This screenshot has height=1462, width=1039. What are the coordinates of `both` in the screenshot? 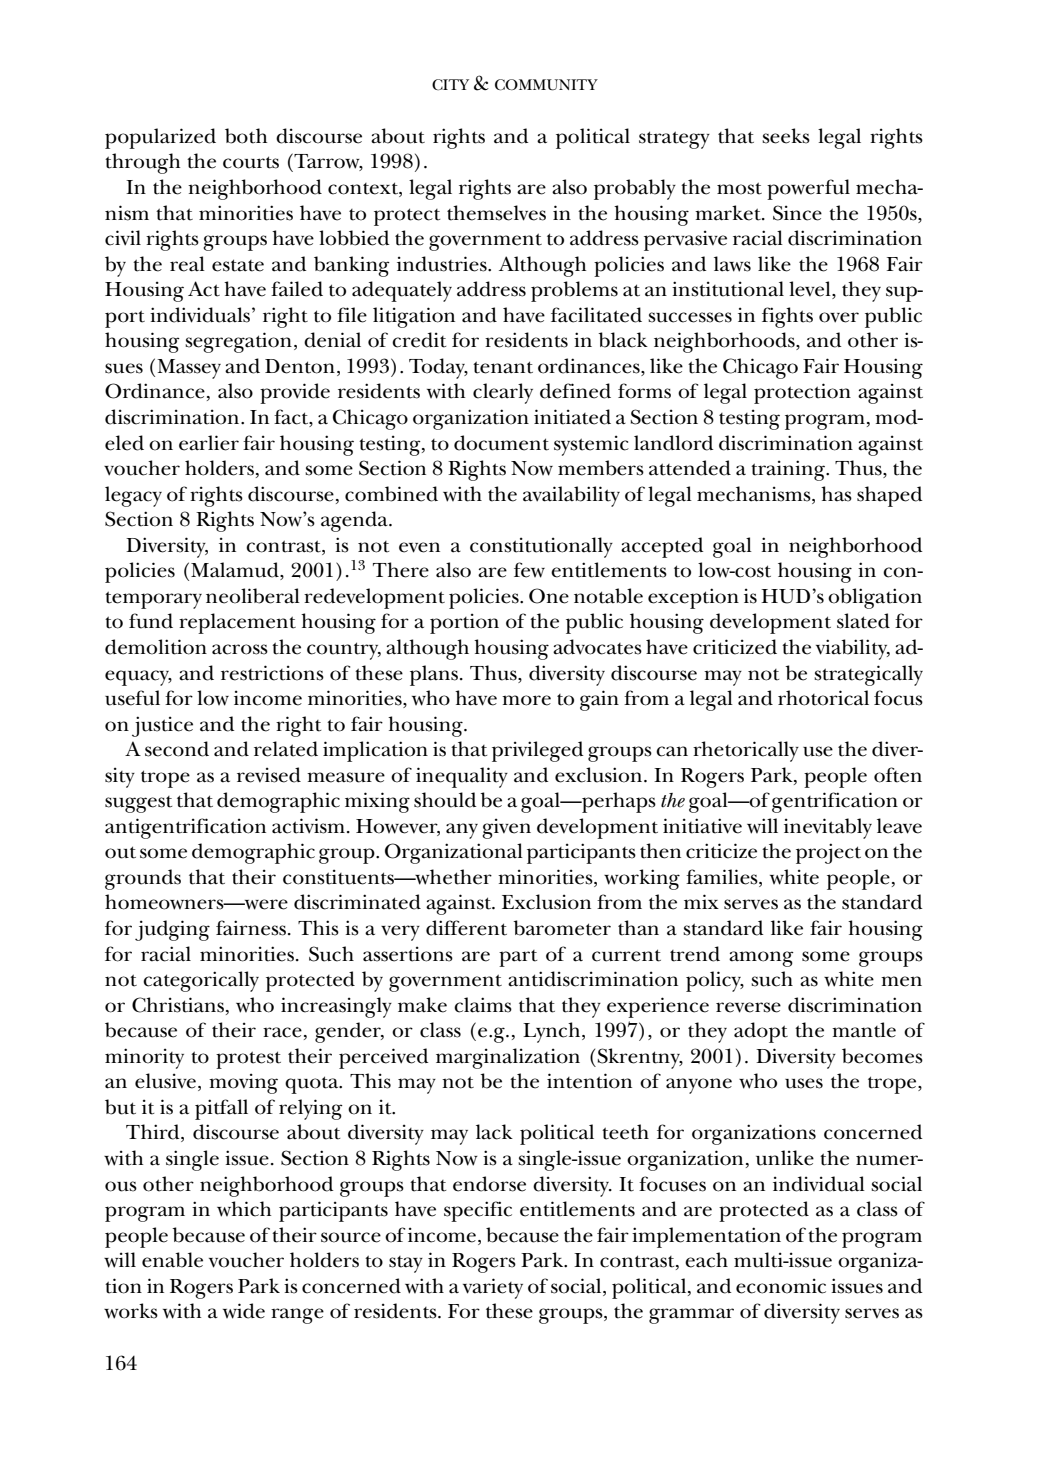 It's located at (246, 136).
